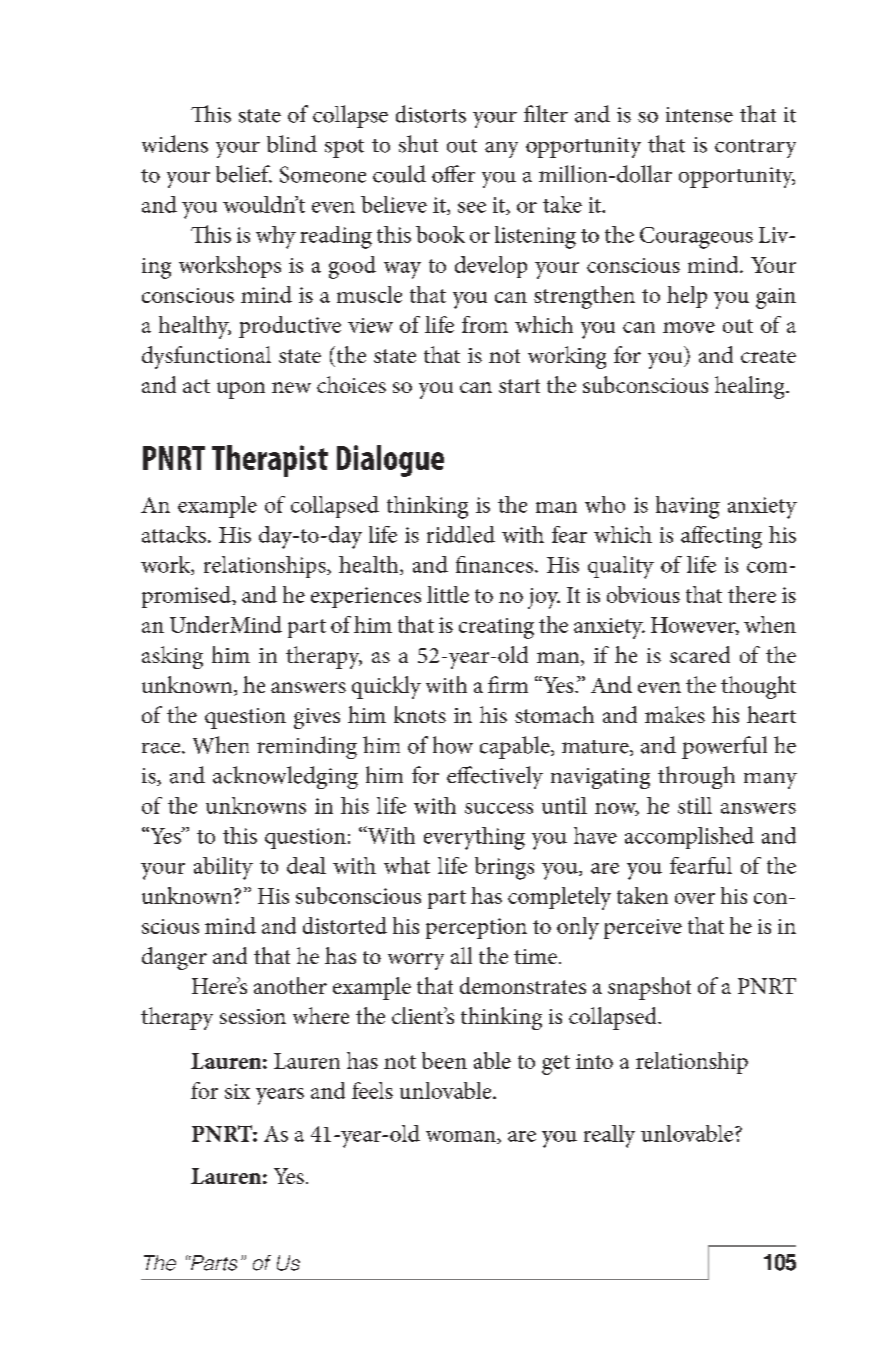 The height and width of the screenshot is (1345, 896). Describe the element at coordinates (700, 654) in the screenshot. I see `scared` at that location.
